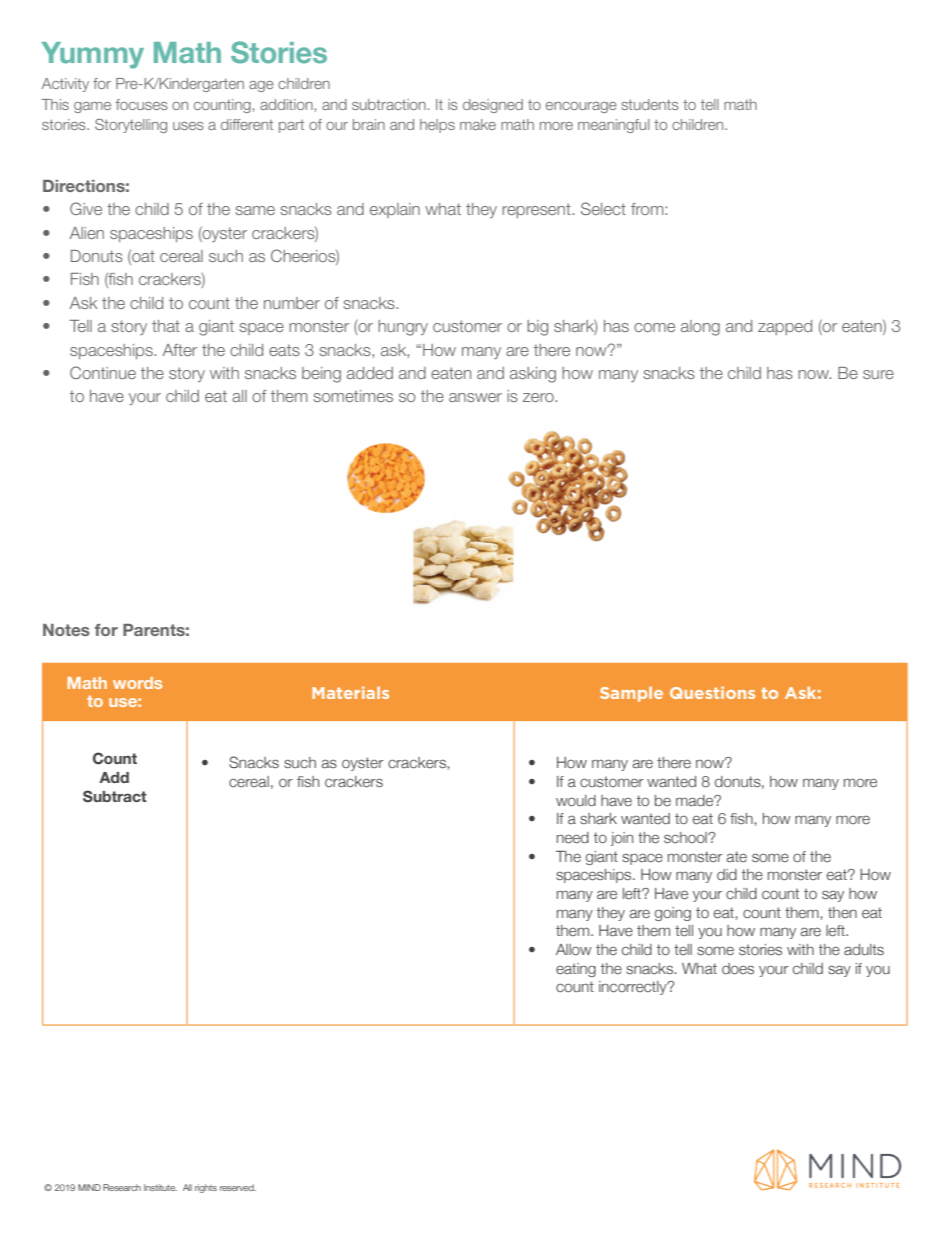  I want to click on reserved, so click(238, 1187).
